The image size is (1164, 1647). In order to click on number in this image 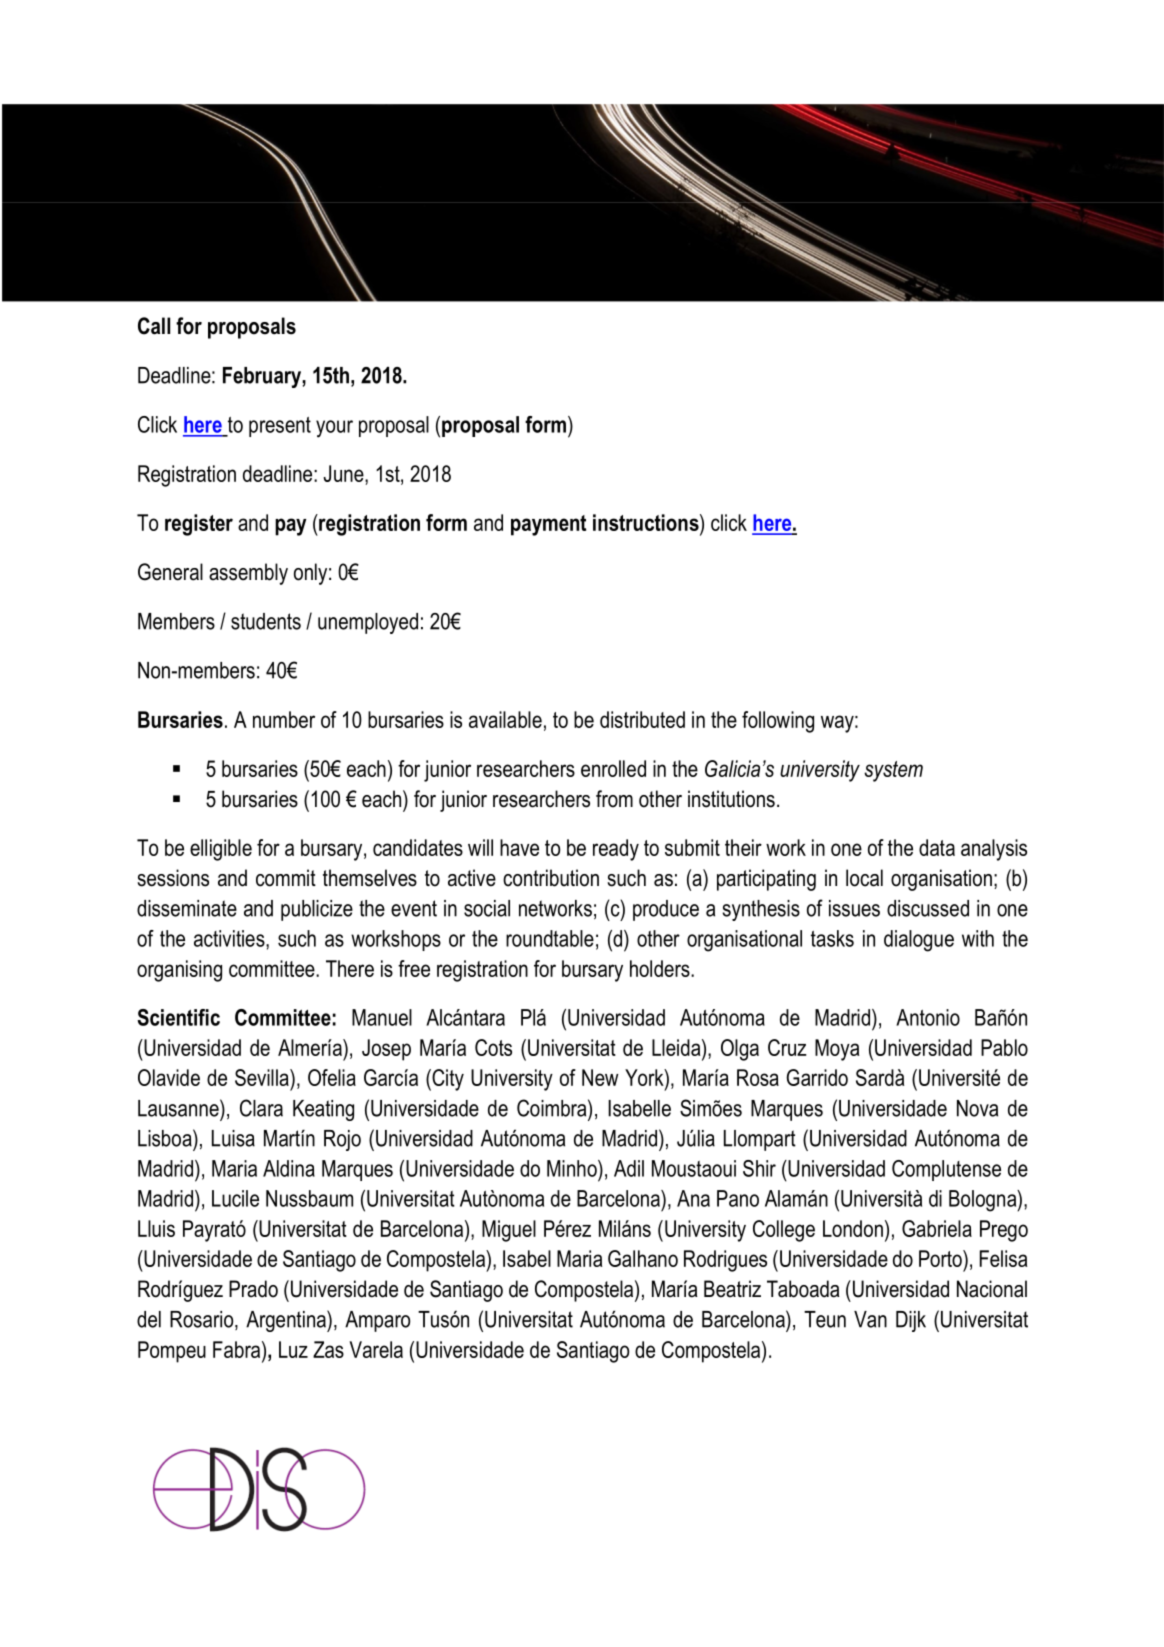, I will do `click(284, 719)`.
